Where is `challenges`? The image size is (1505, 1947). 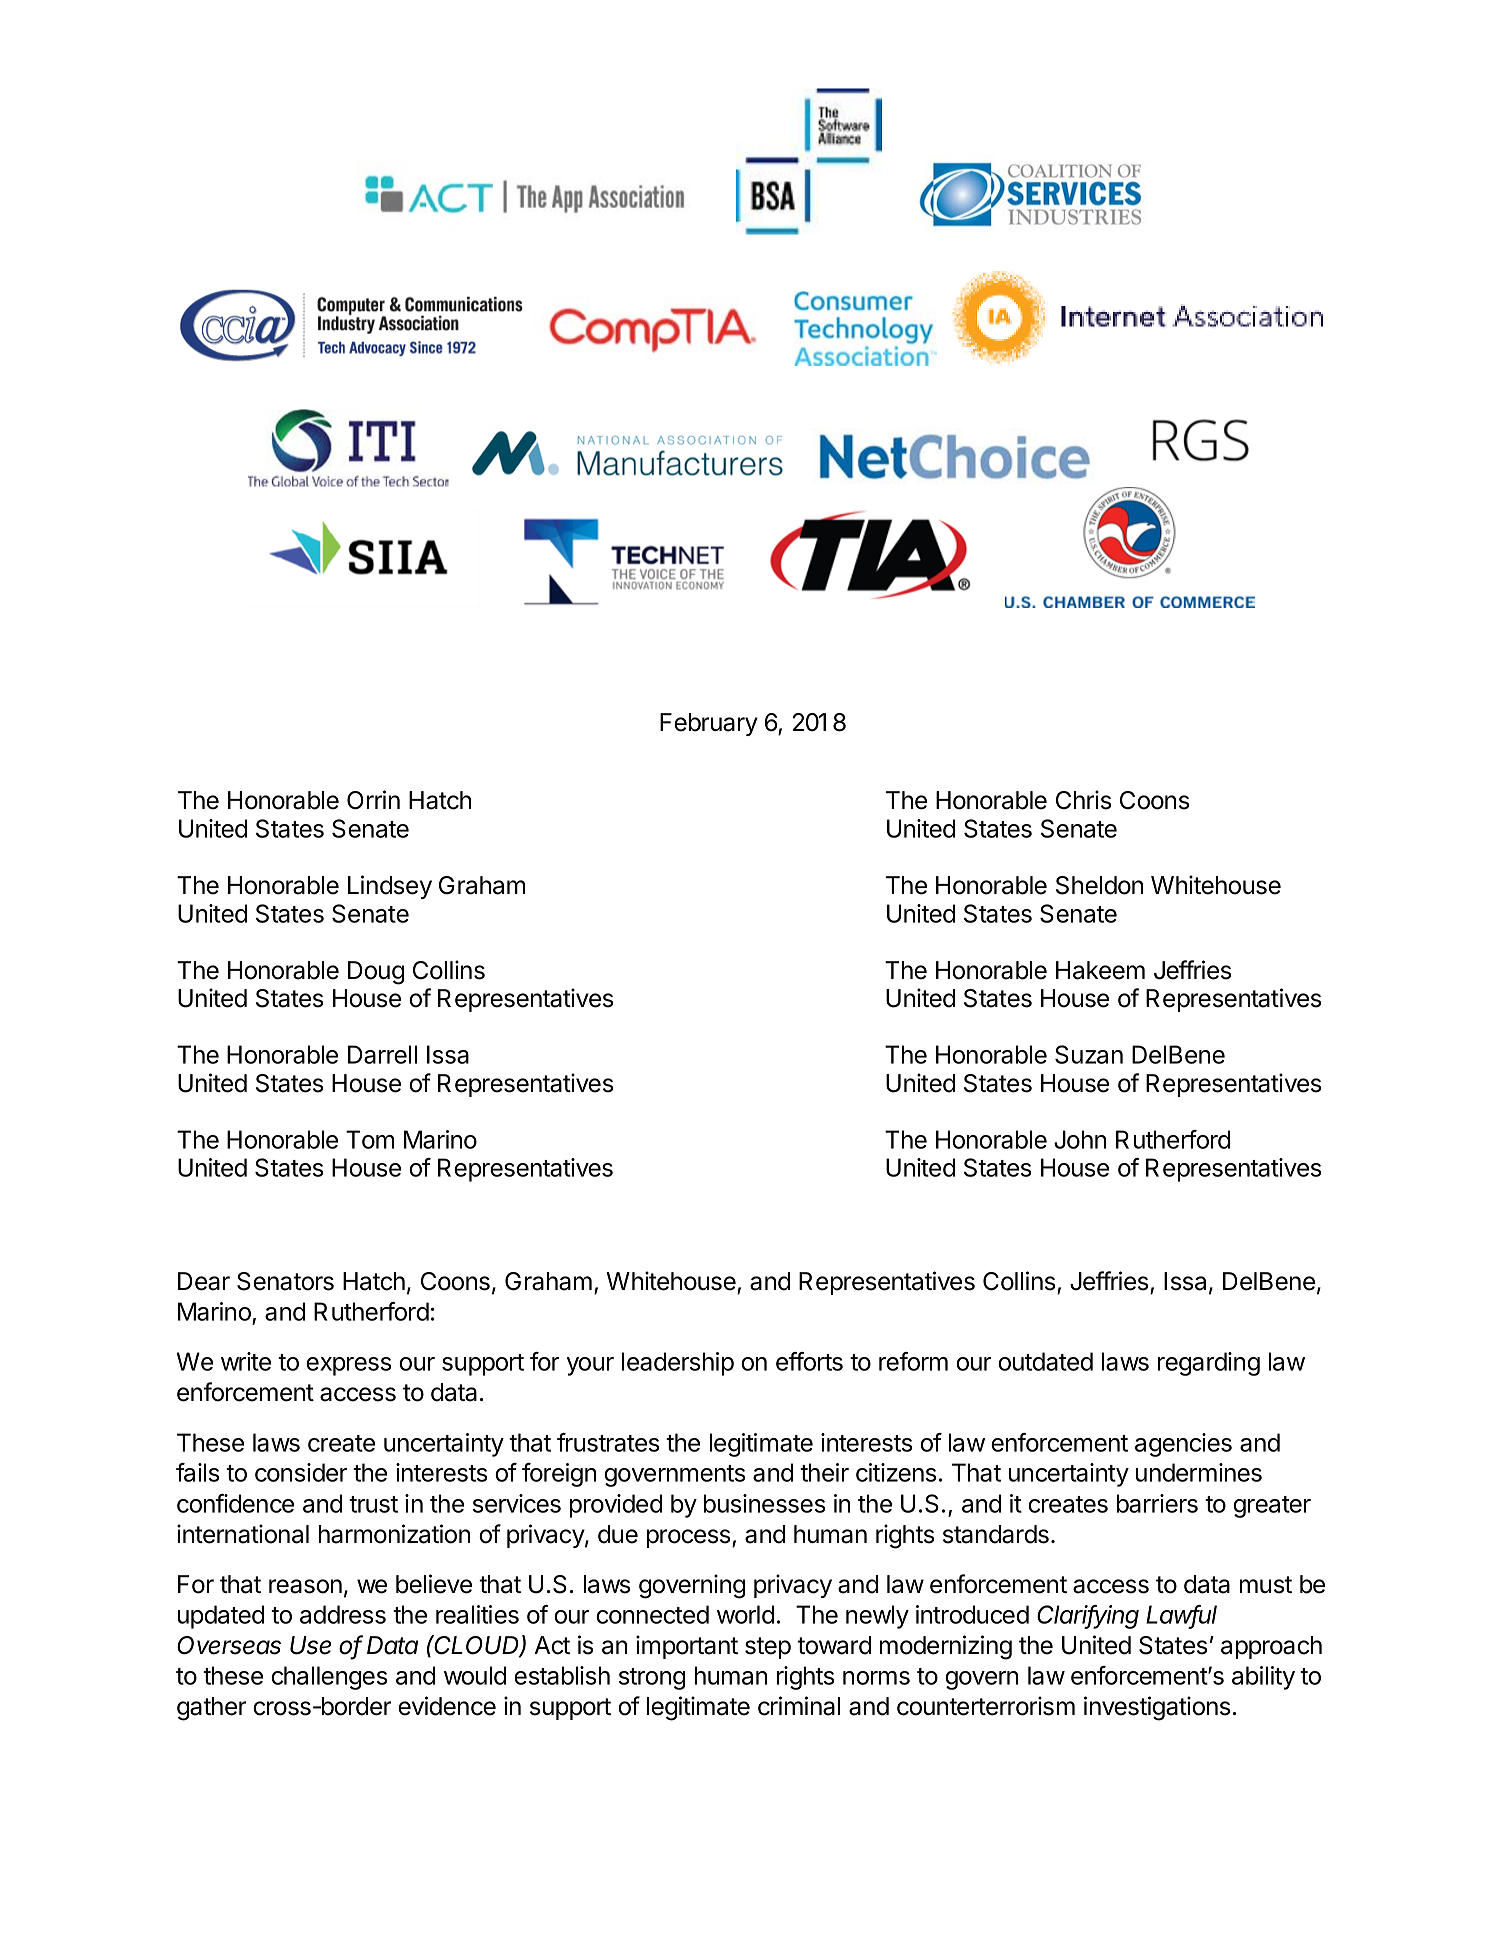 challenges is located at coordinates (329, 1678).
